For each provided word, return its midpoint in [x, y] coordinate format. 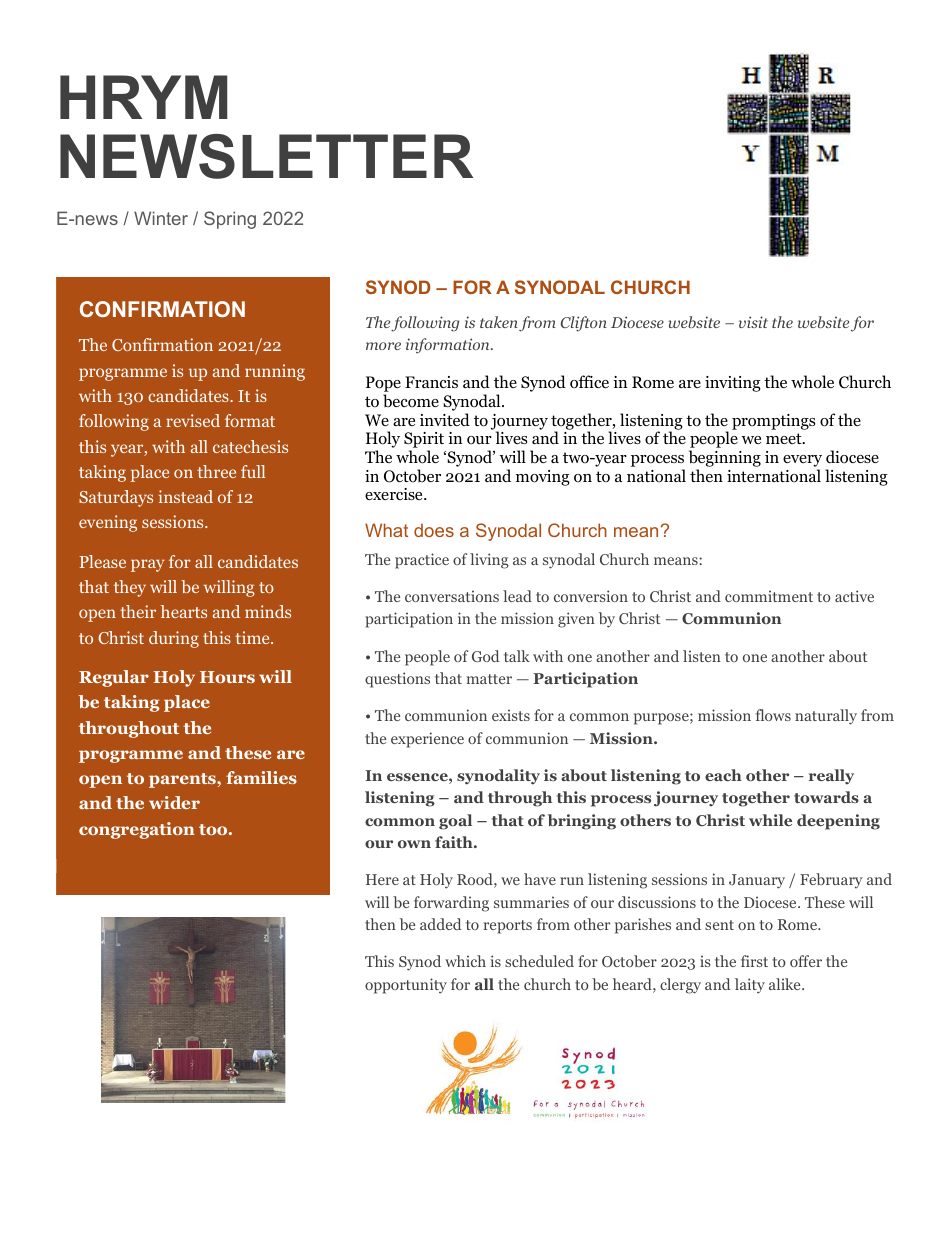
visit [753, 322]
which [465, 961]
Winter [161, 218]
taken [499, 322]
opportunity [406, 986]
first [754, 961]
